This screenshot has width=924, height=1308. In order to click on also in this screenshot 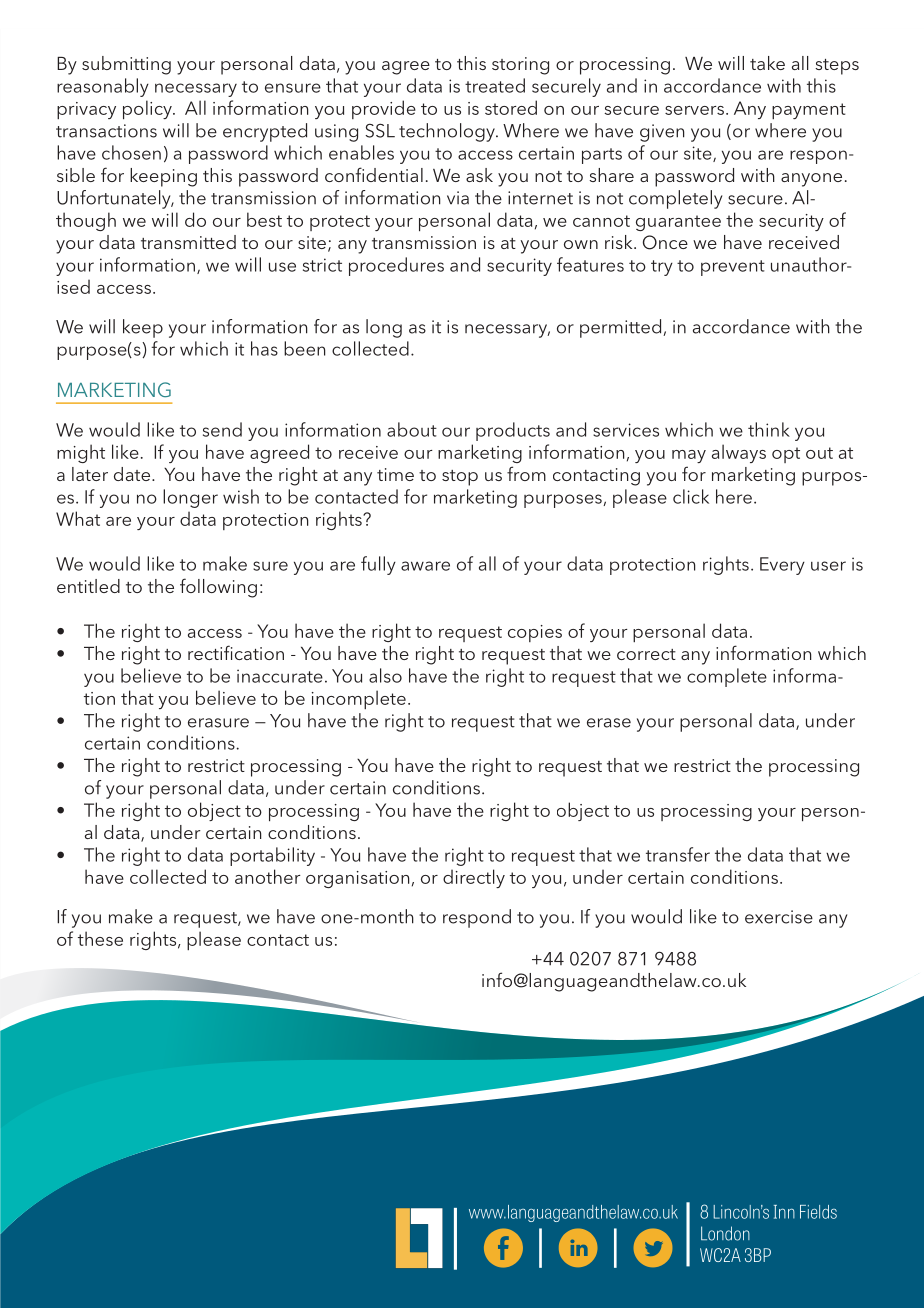, I will do `click(385, 675)`.
